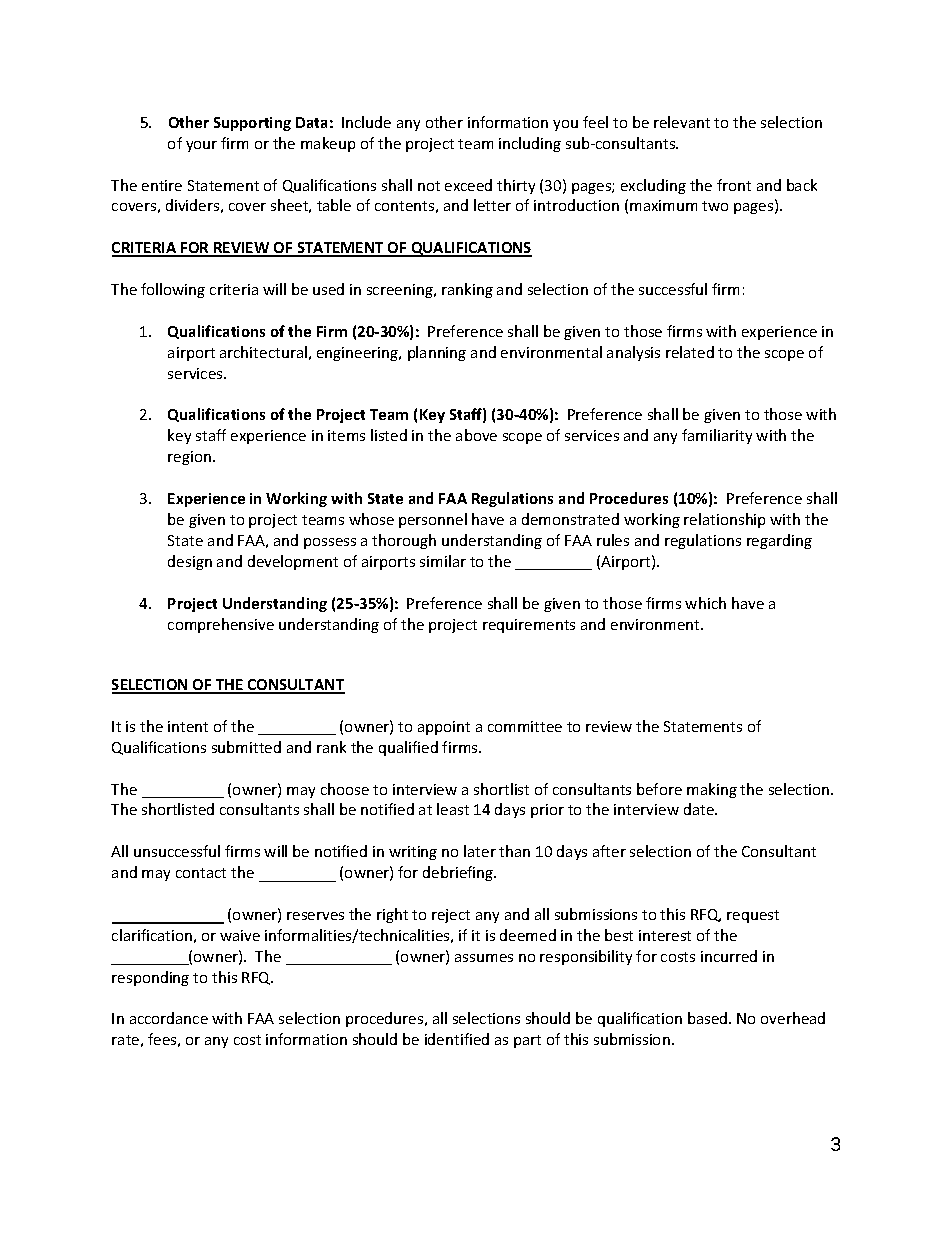 The width and height of the page is (952, 1233). I want to click on least, so click(453, 809).
